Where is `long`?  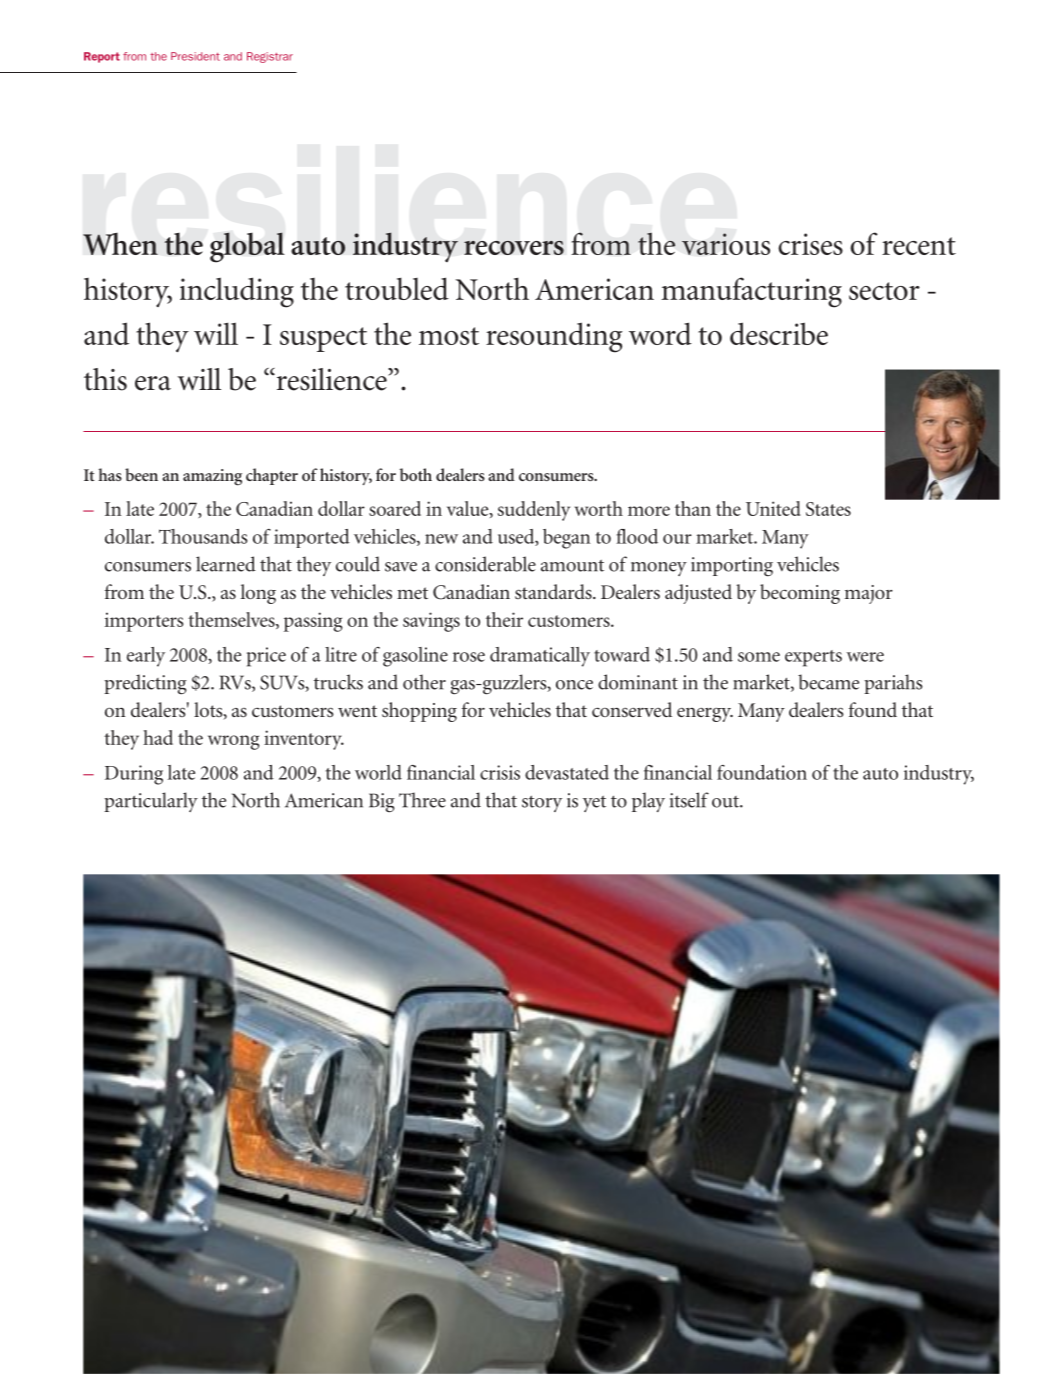
long is located at coordinates (258, 594).
